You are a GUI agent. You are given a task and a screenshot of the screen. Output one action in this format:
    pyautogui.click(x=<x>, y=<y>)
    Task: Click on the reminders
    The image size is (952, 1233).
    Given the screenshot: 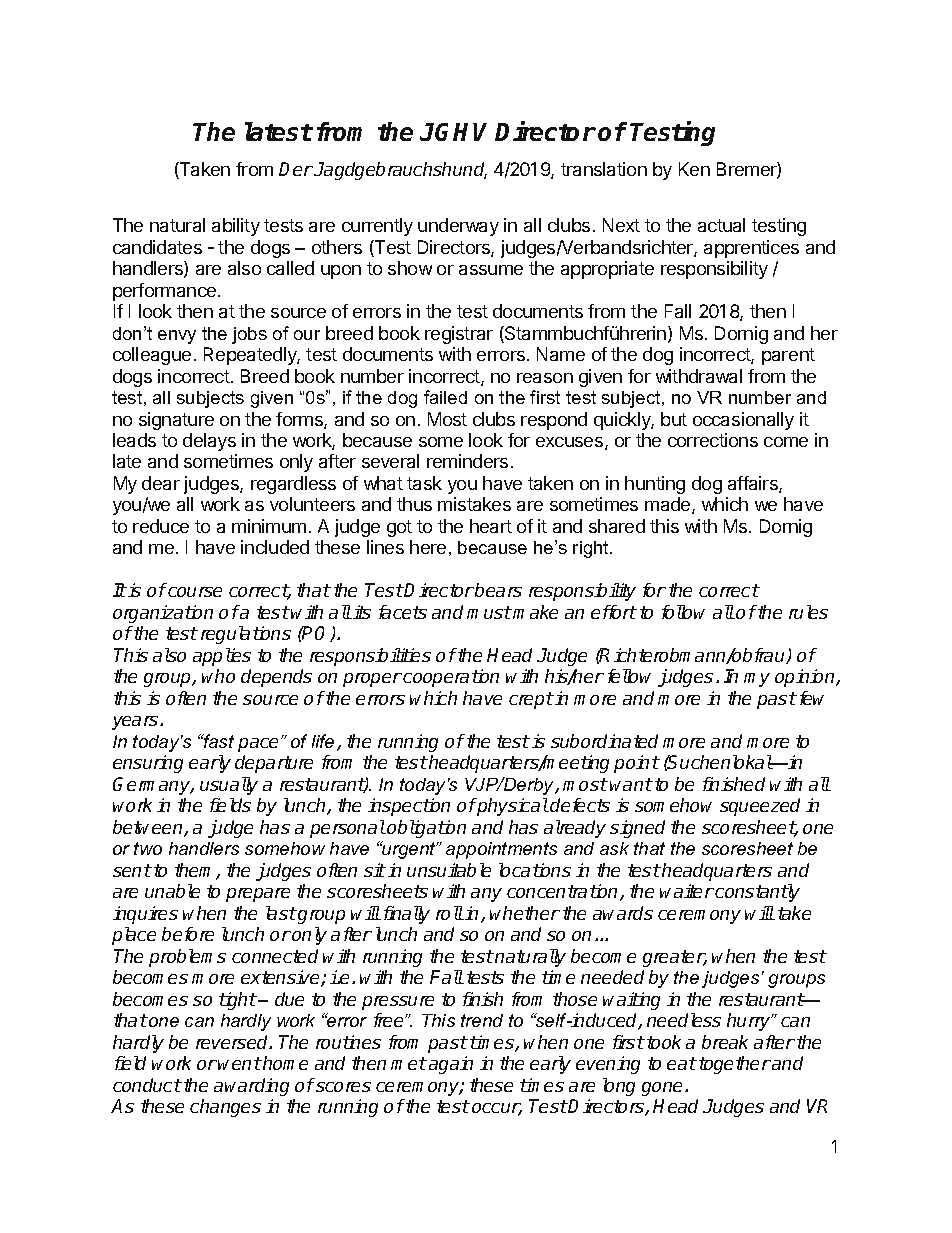 What is the action you would take?
    pyautogui.click(x=467, y=461)
